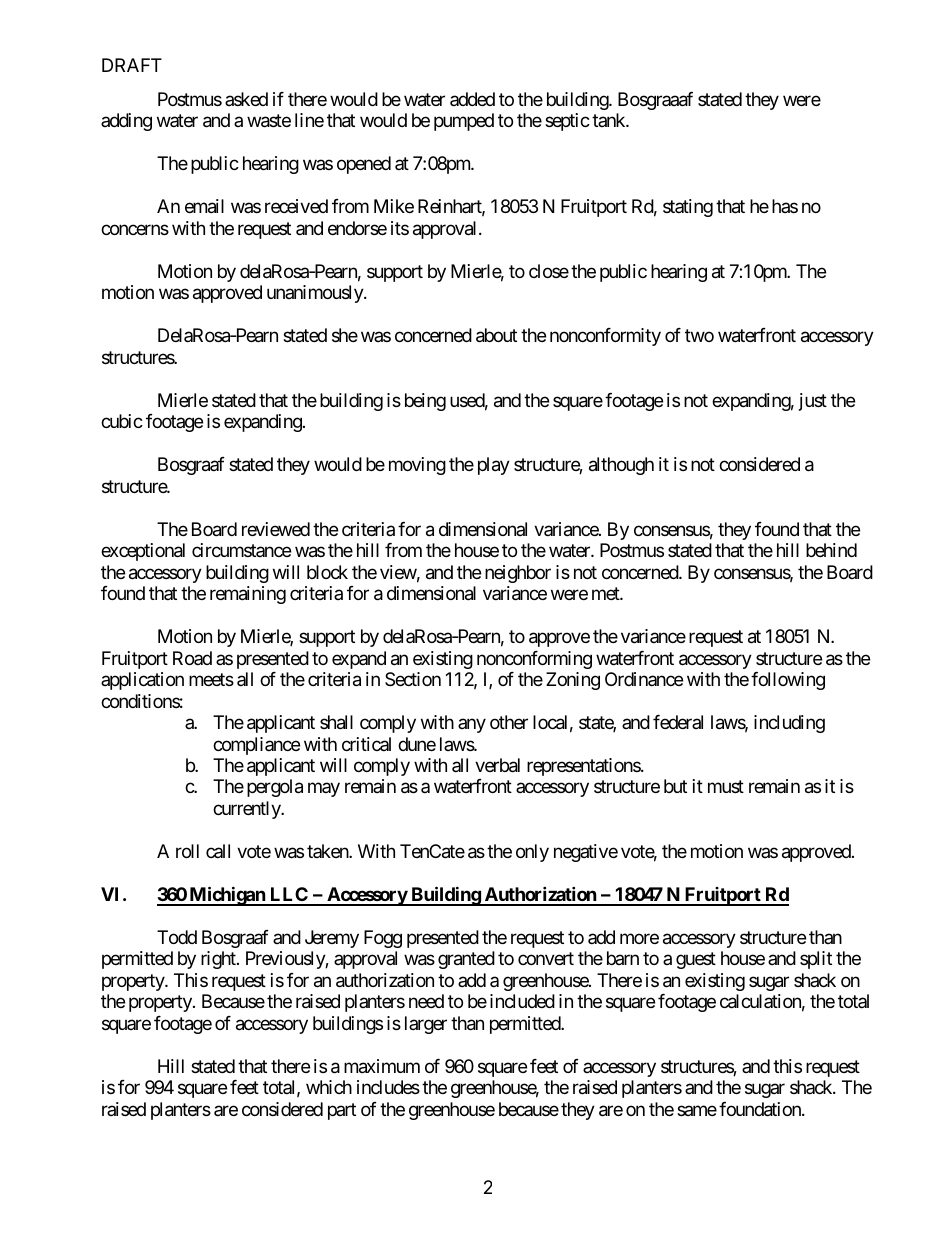  I want to click on which, so click(329, 1087).
